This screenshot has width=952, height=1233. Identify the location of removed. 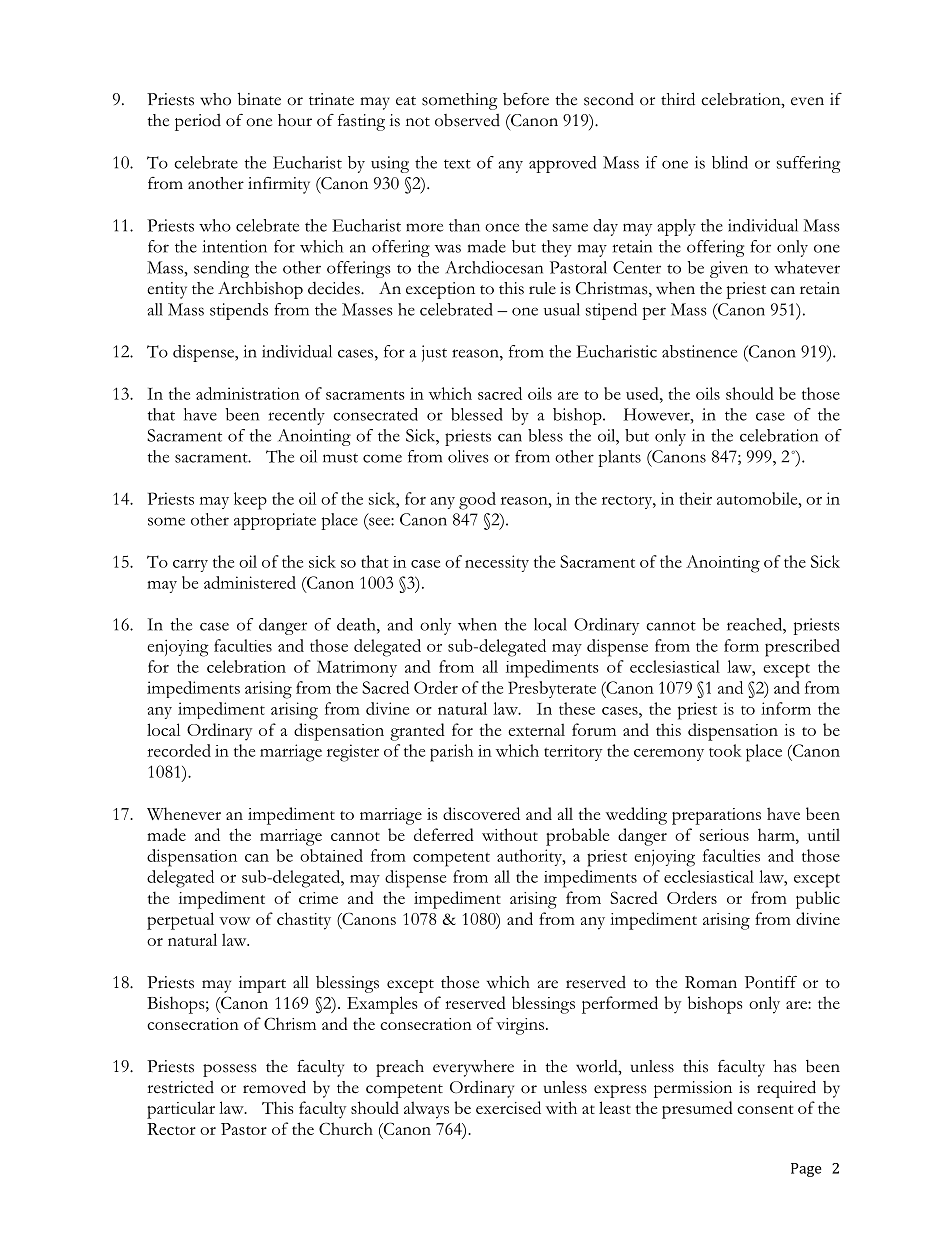
(274, 1087).
